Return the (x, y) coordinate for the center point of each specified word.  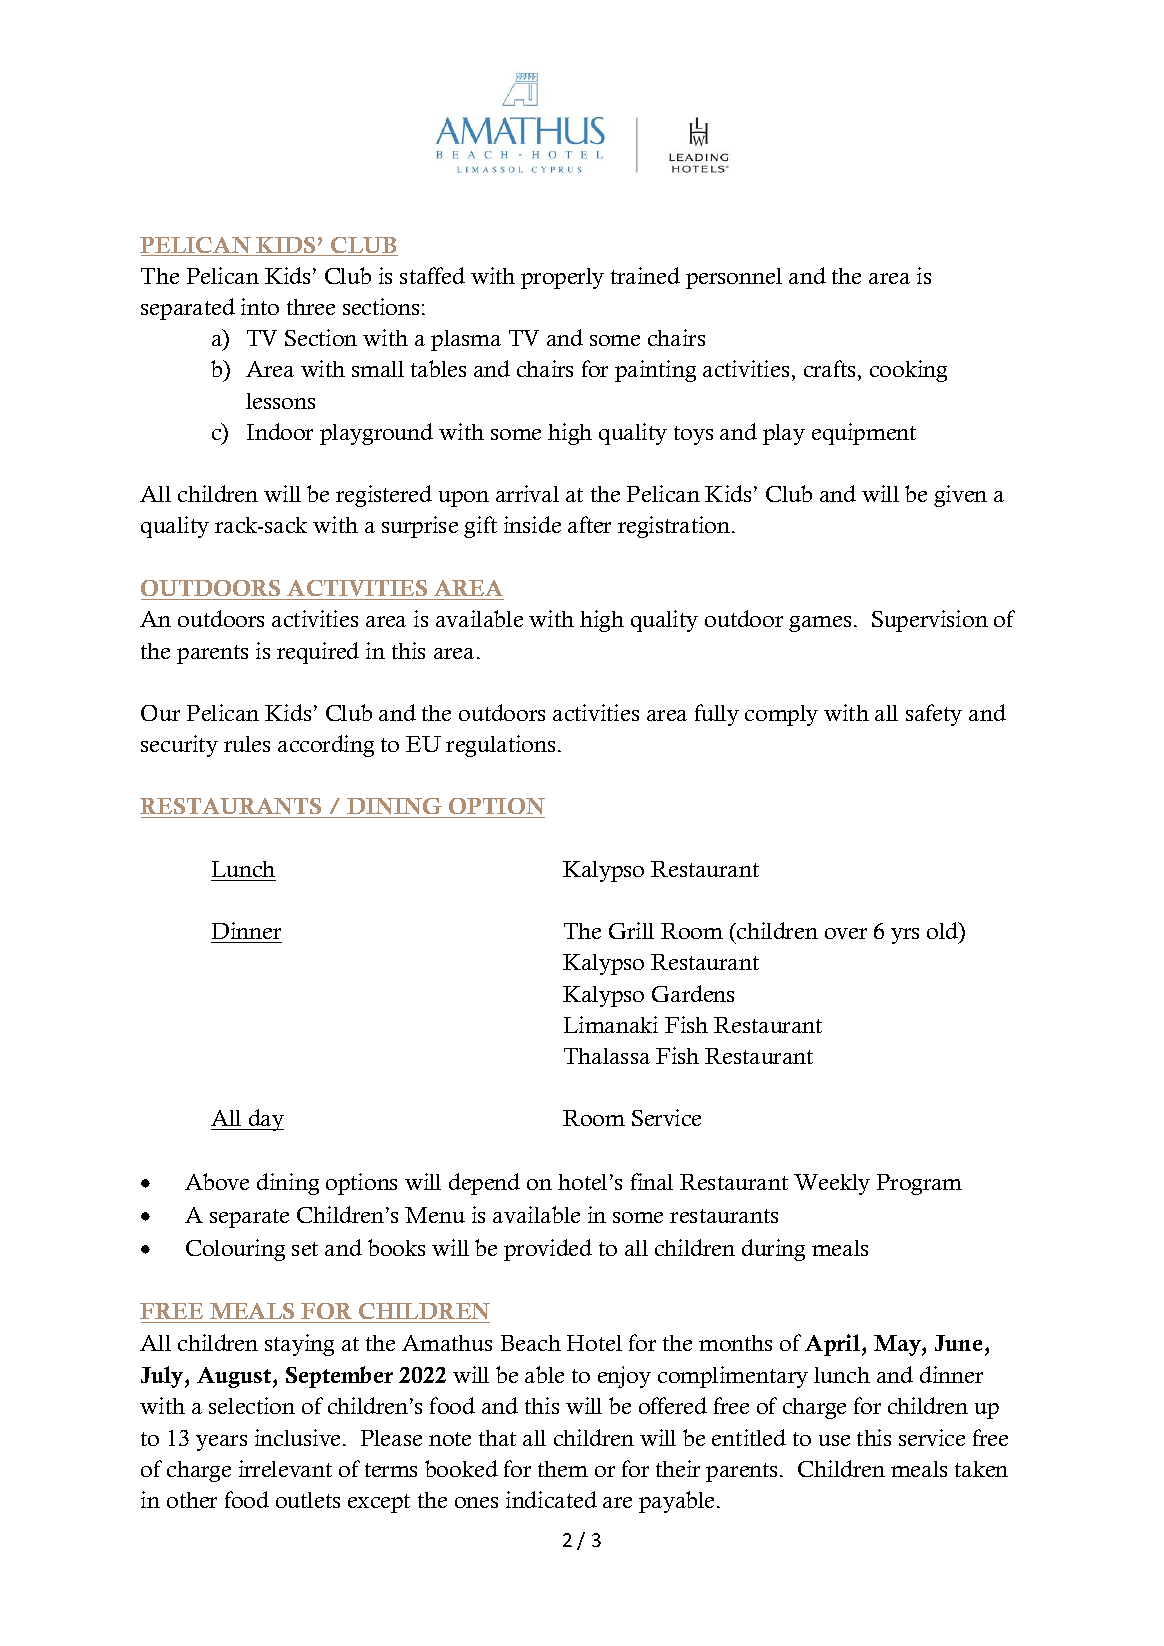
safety (934, 715)
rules (247, 744)
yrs (905, 936)
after (589, 524)
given (960, 496)
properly (562, 278)
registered (384, 496)
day (265, 1120)
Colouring (235, 1250)
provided (548, 1250)
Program (919, 1184)
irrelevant (285, 1468)
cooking (908, 371)
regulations (500, 746)
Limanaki (611, 1024)
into (260, 306)
